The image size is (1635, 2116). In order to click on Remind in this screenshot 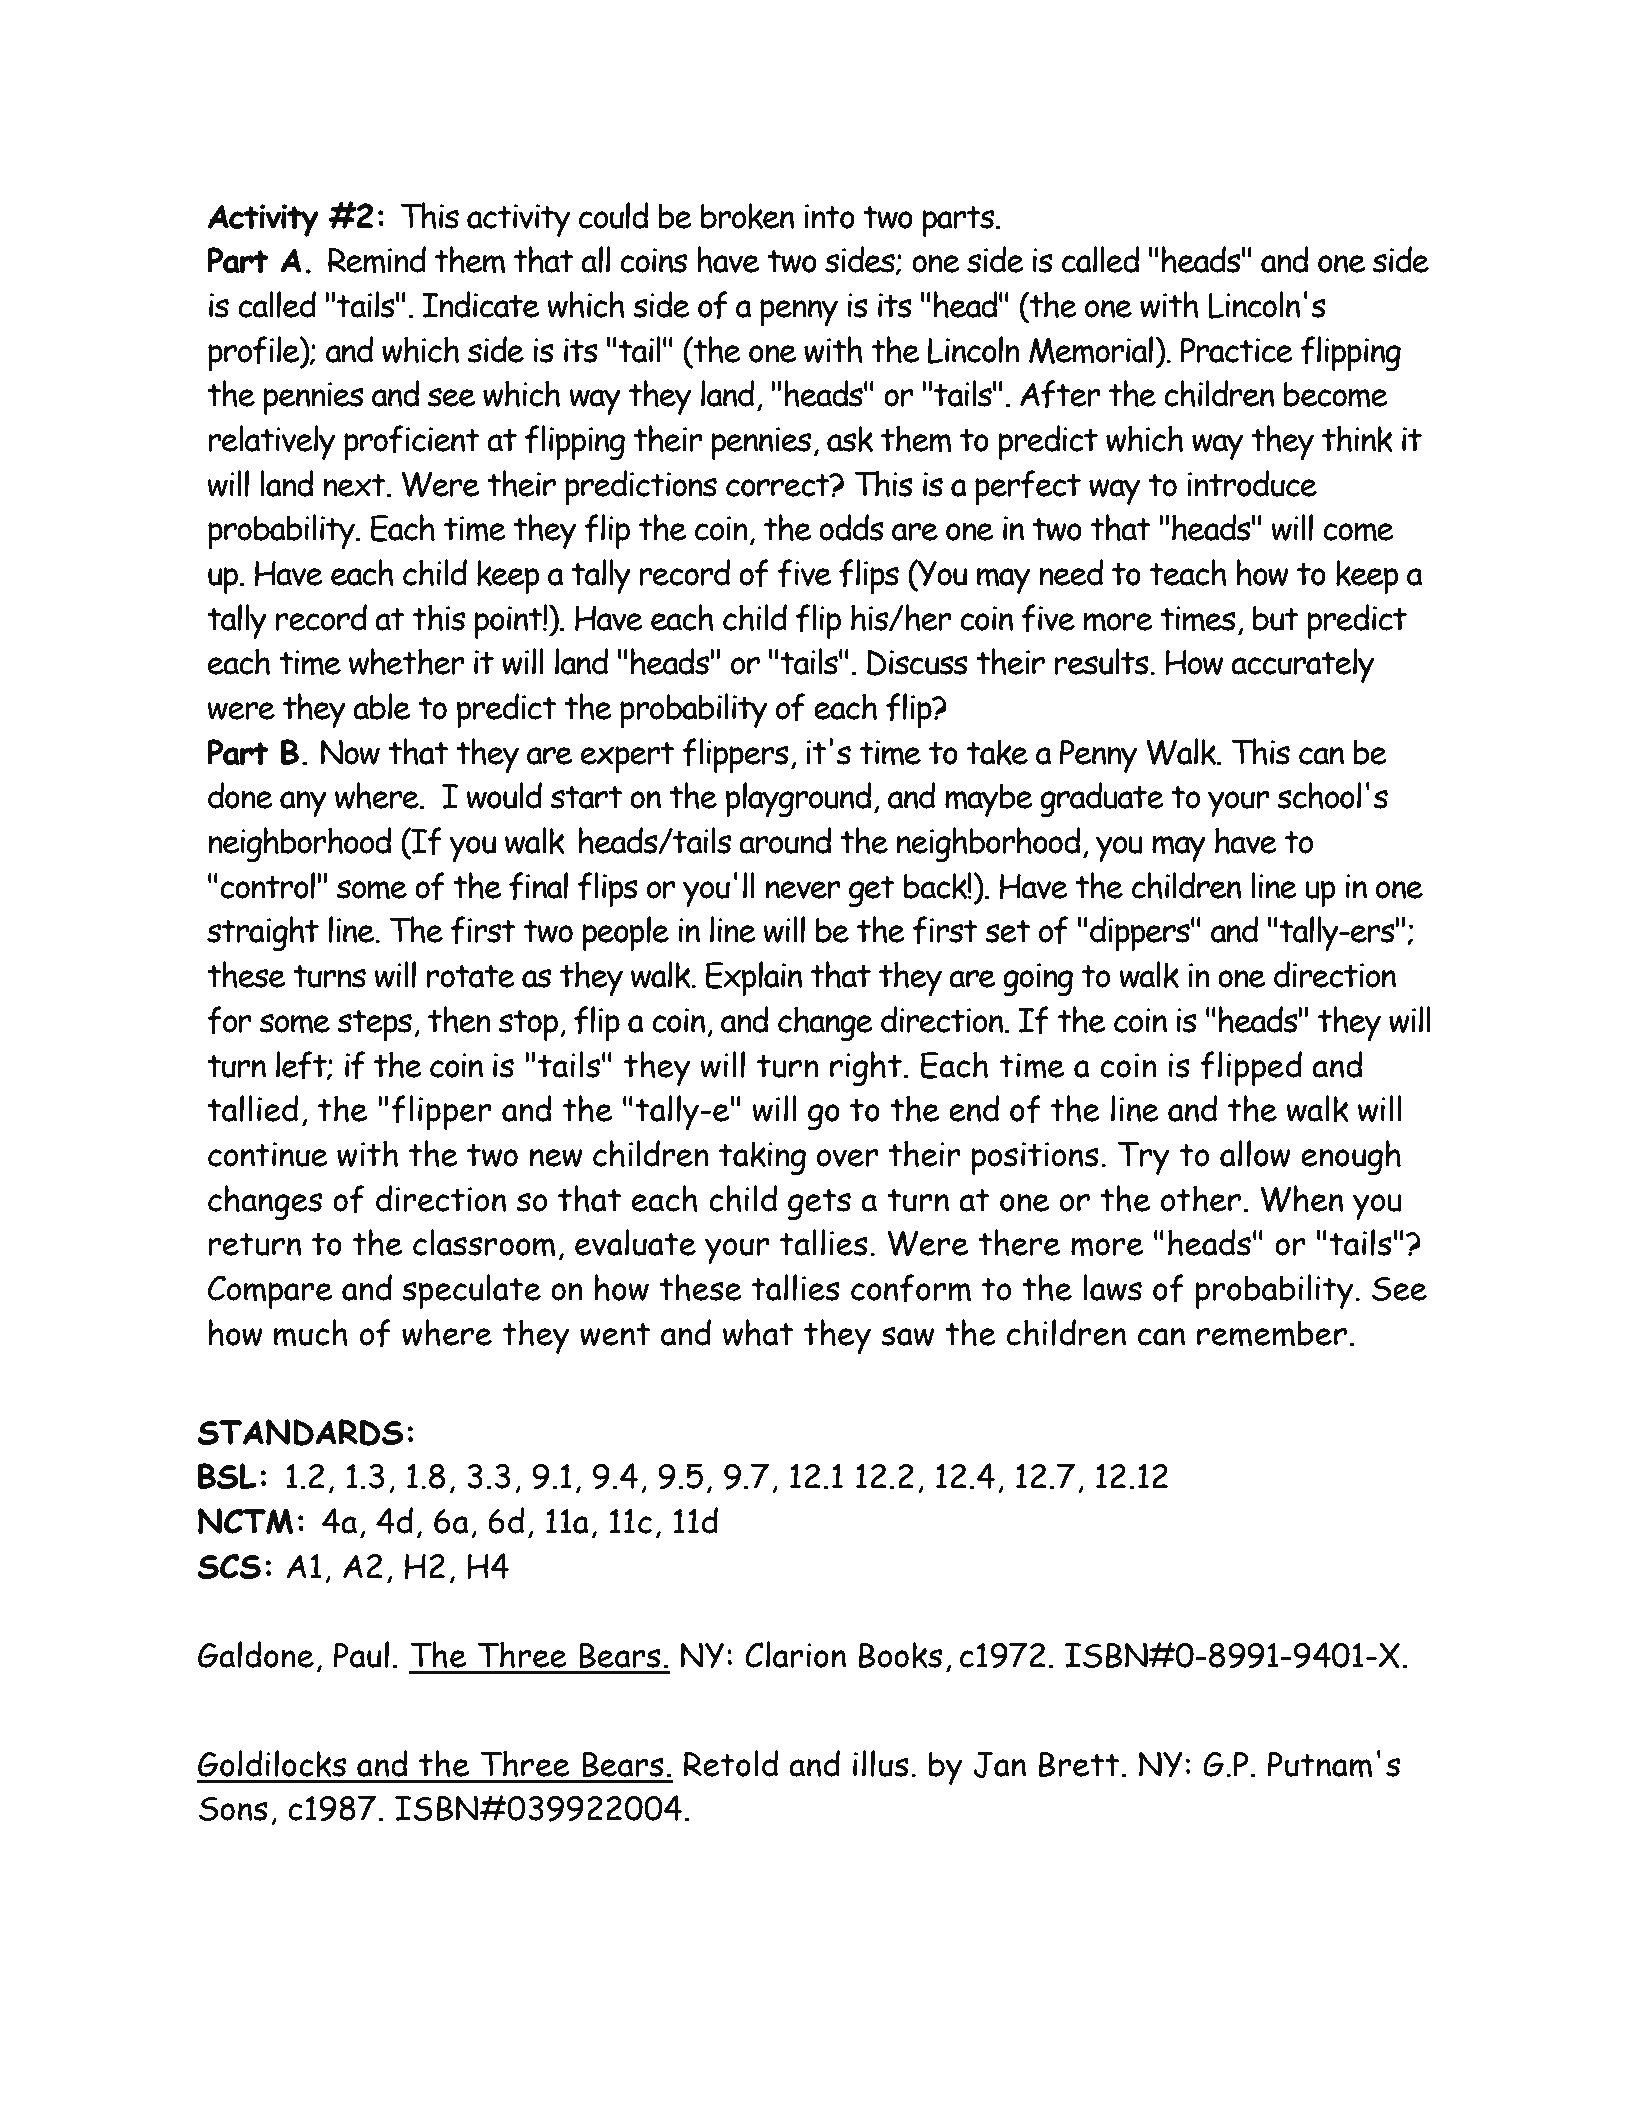, I will do `click(377, 260)`.
